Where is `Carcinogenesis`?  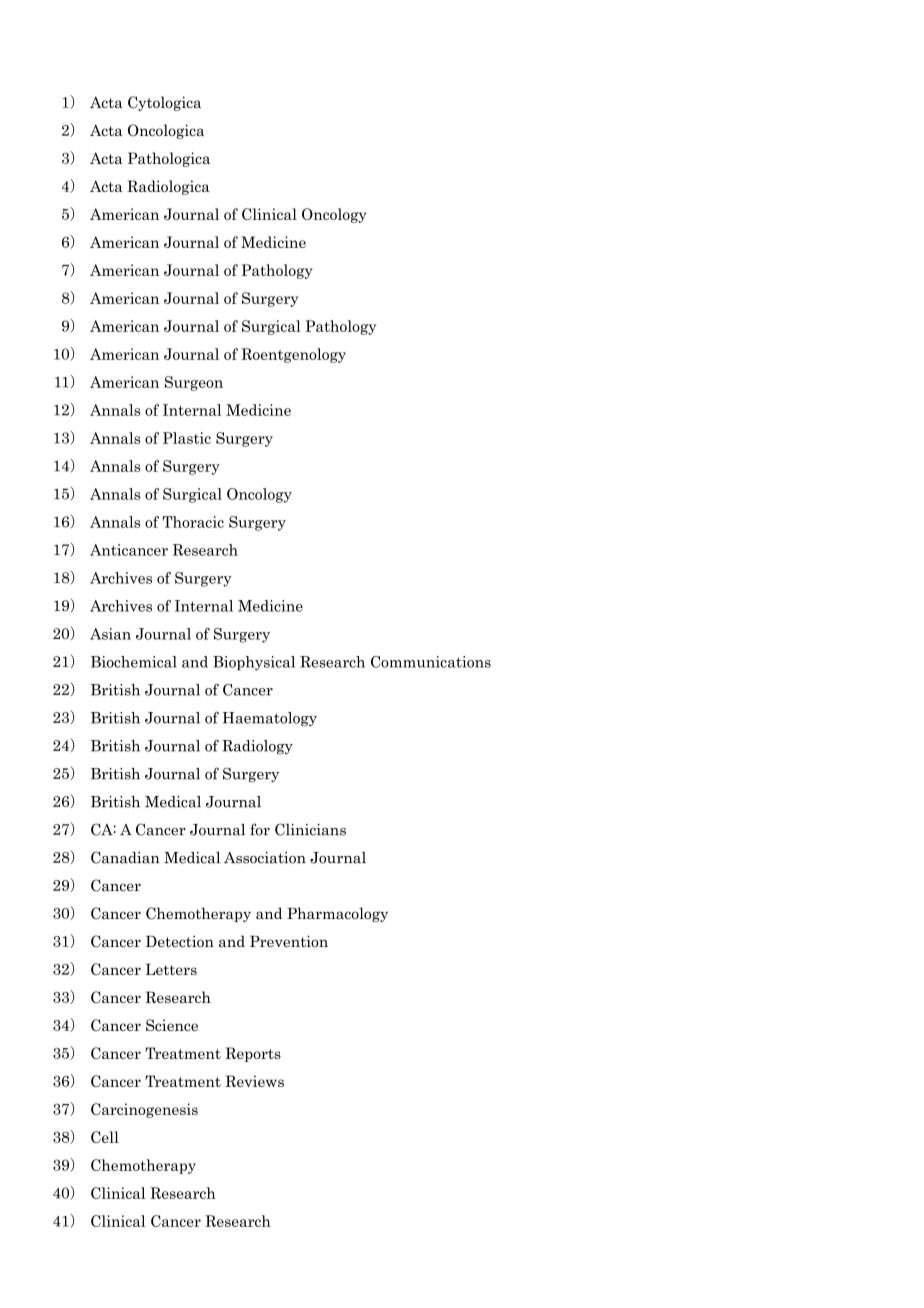 Carcinogenesis is located at coordinates (144, 1110).
